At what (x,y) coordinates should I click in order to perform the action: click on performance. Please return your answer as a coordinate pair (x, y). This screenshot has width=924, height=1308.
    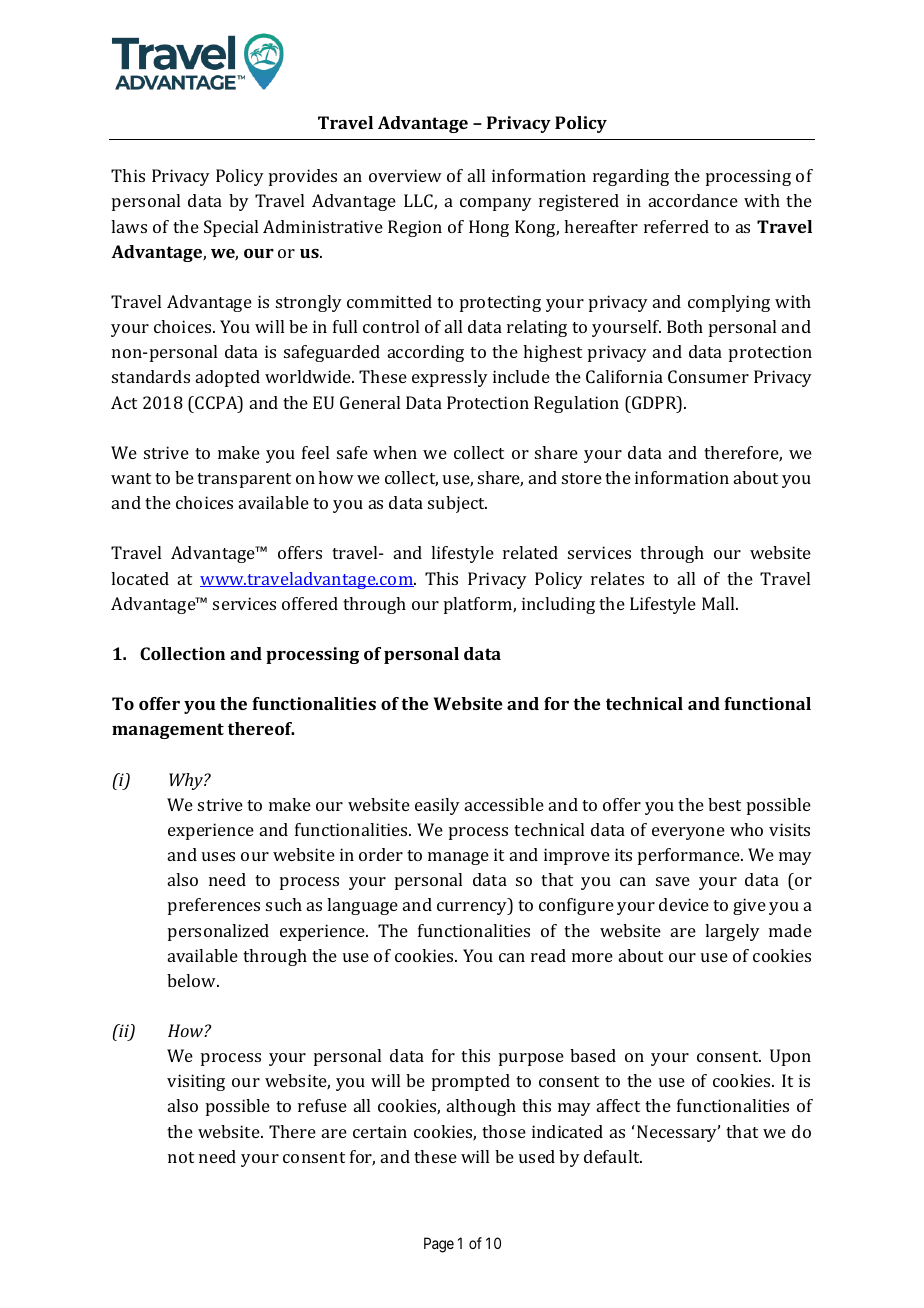
    Looking at the image, I should click on (690, 856).
